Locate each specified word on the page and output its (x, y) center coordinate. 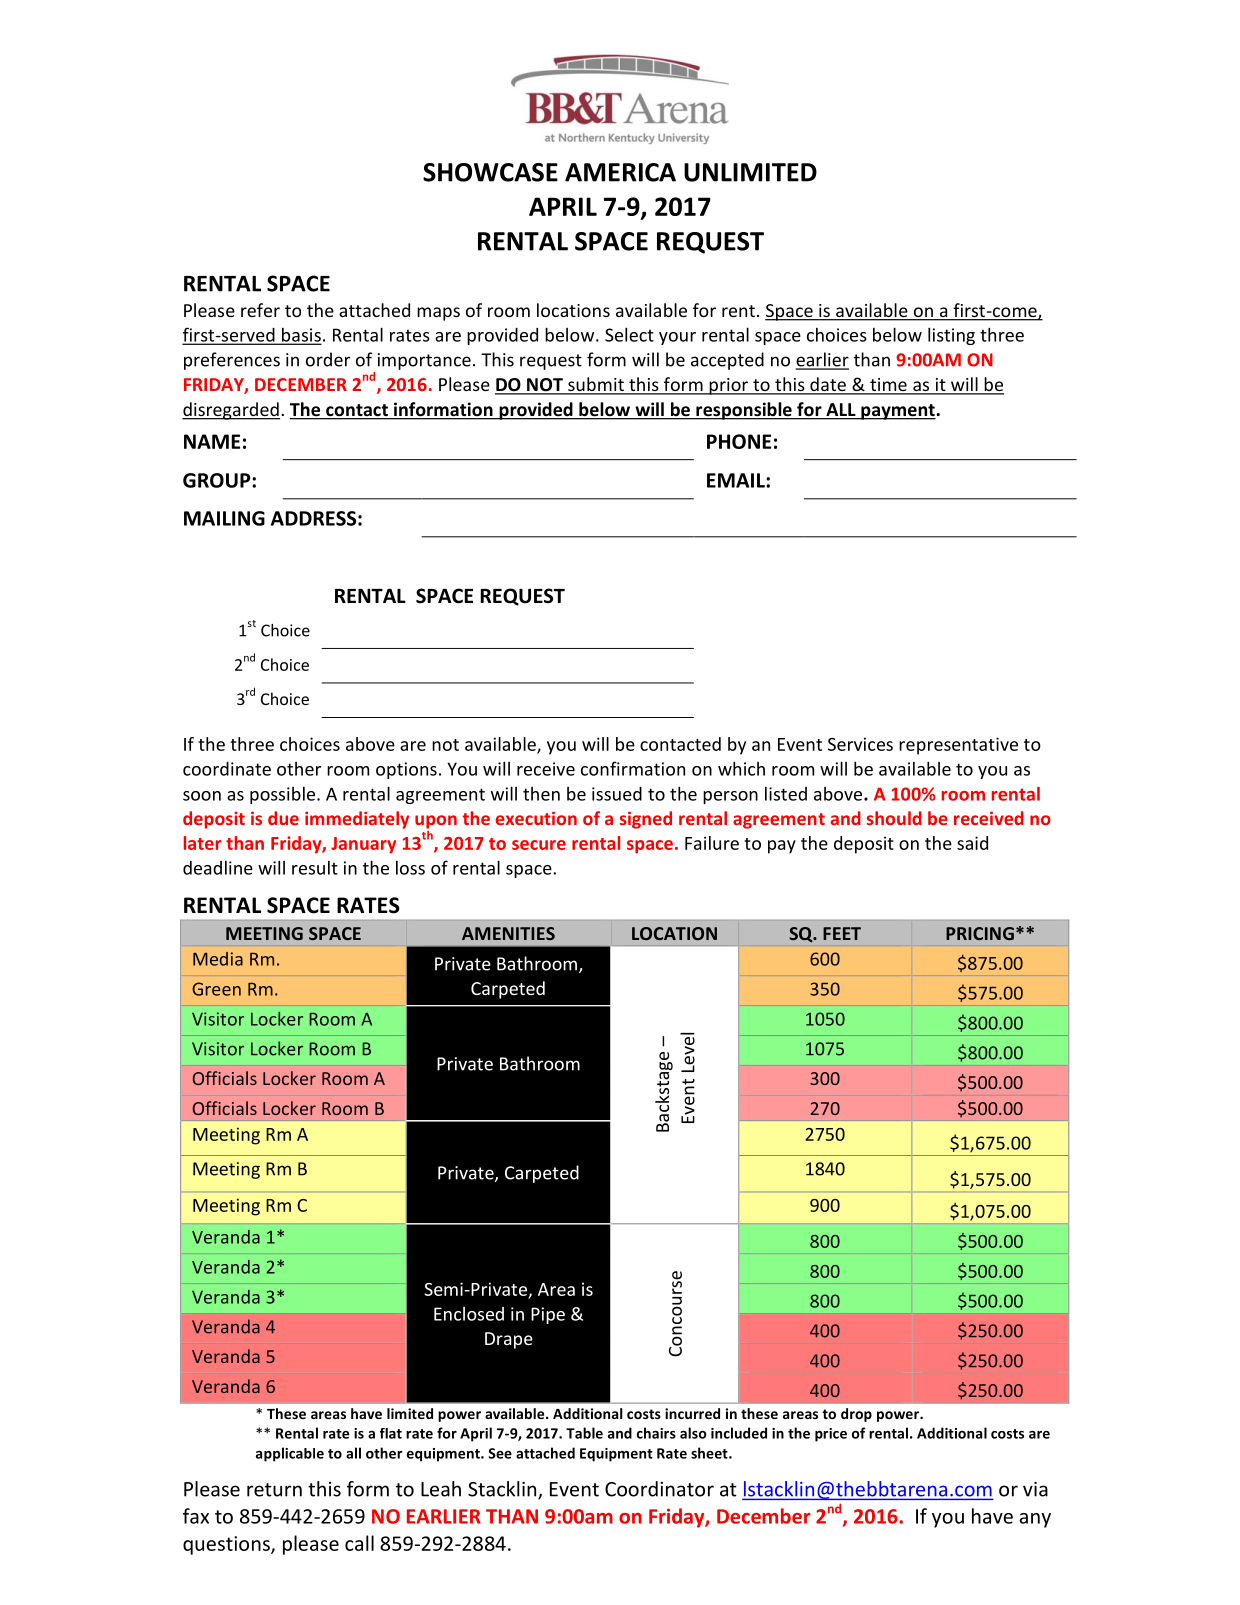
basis (300, 336)
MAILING (224, 518)
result (315, 868)
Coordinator (659, 1489)
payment (898, 412)
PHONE (739, 441)
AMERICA (620, 172)
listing (951, 336)
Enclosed (469, 1314)
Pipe (548, 1315)
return (274, 1490)
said (972, 843)
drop (856, 1415)
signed (646, 820)
